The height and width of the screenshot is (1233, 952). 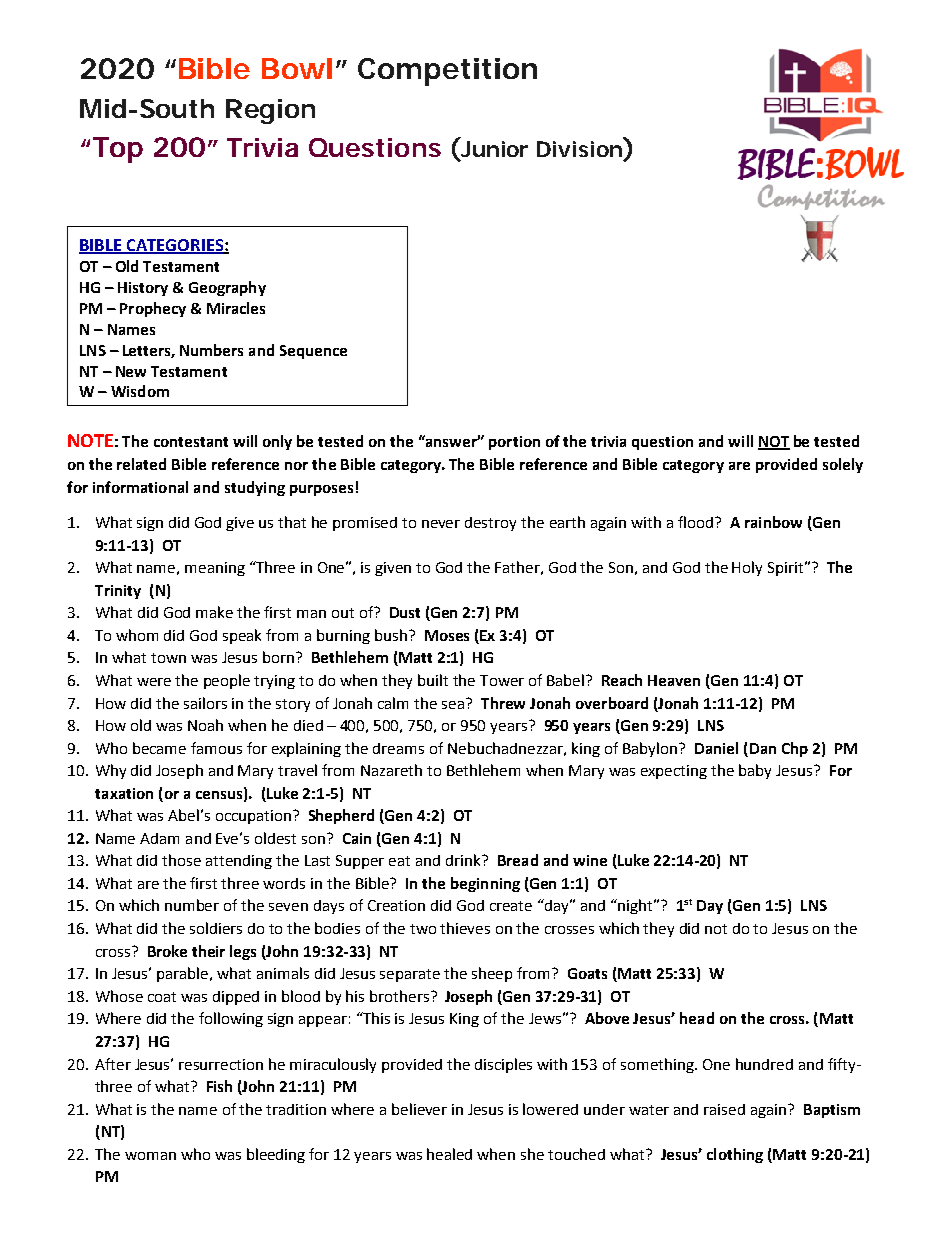 I want to click on solely, so click(x=843, y=465).
